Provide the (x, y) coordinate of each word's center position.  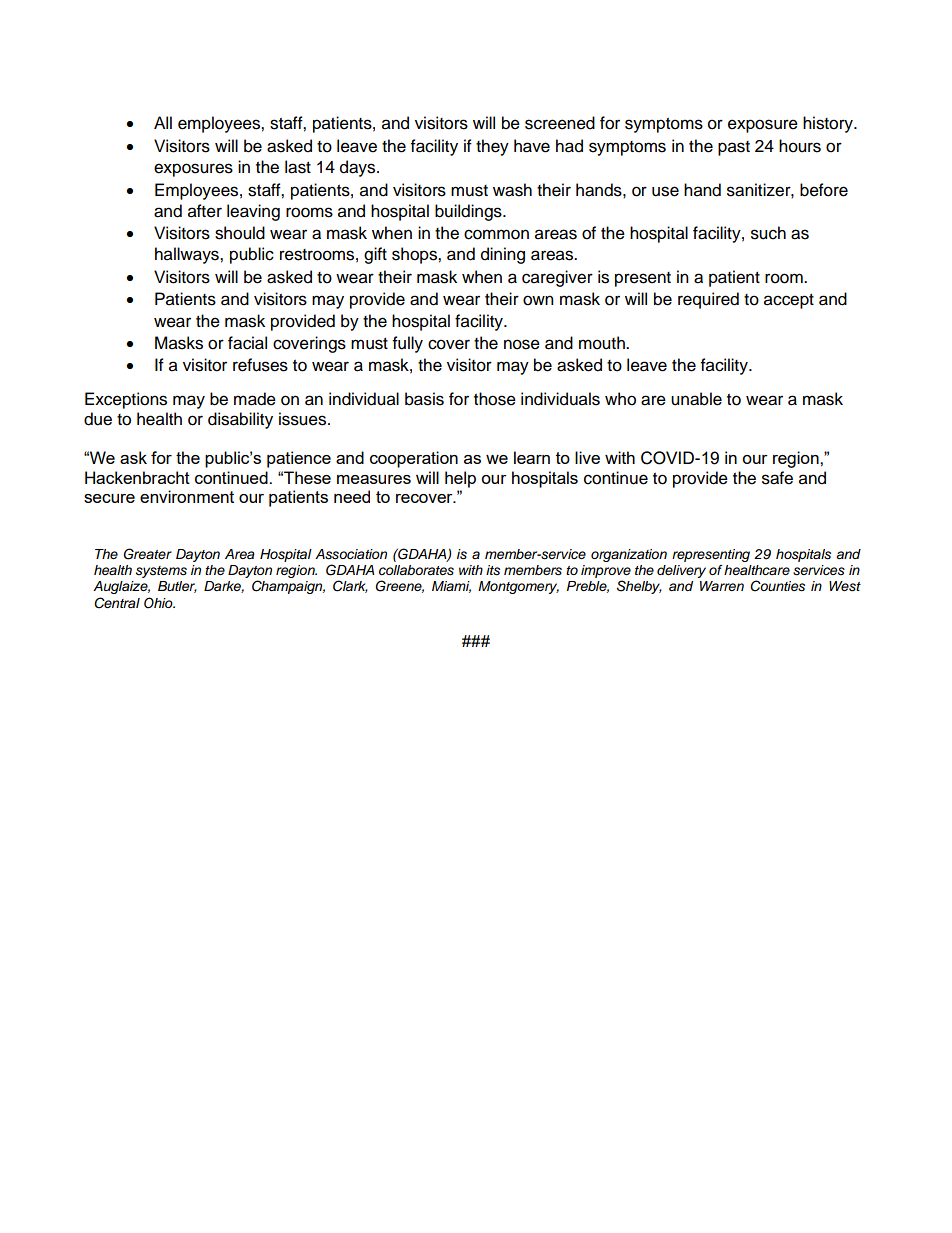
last (298, 167)
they (492, 147)
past (734, 148)
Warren (722, 586)
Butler (177, 587)
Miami (451, 587)
